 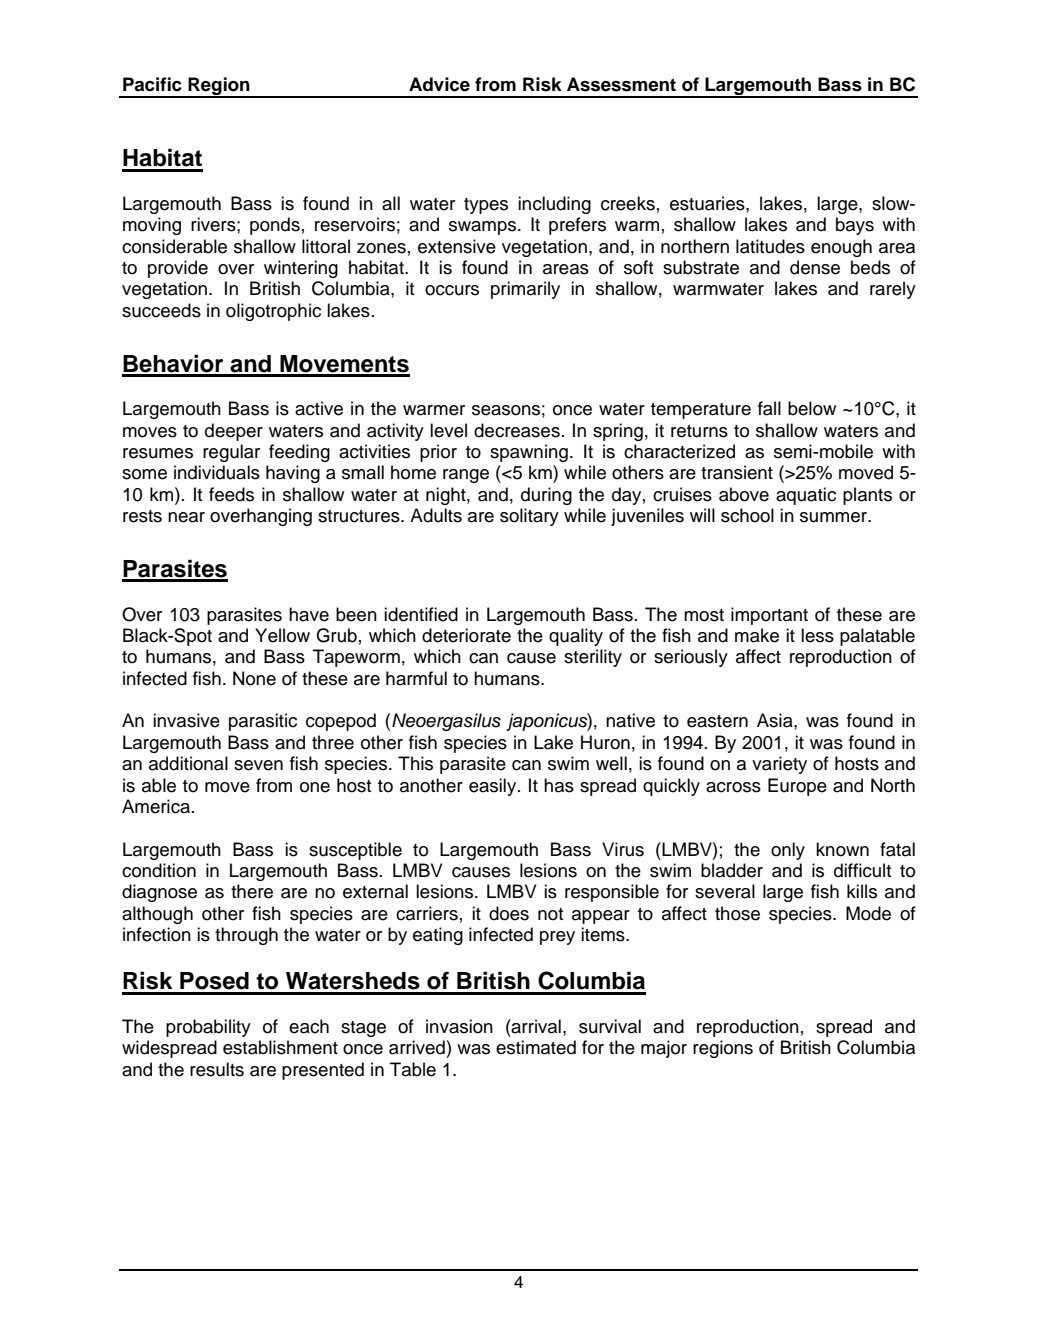 I want to click on only, so click(x=788, y=851).
